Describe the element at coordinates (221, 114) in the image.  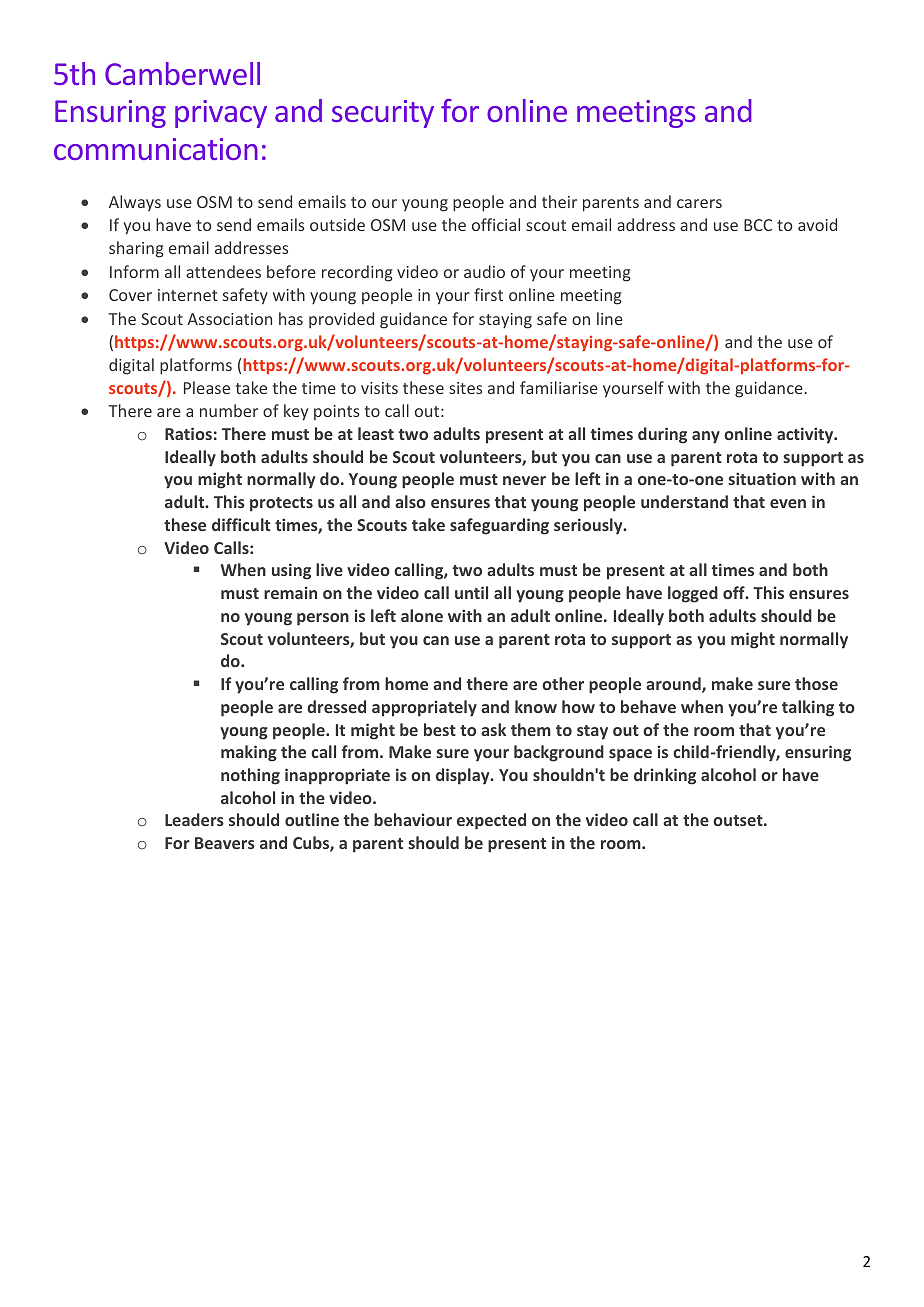
I see `privacy` at that location.
